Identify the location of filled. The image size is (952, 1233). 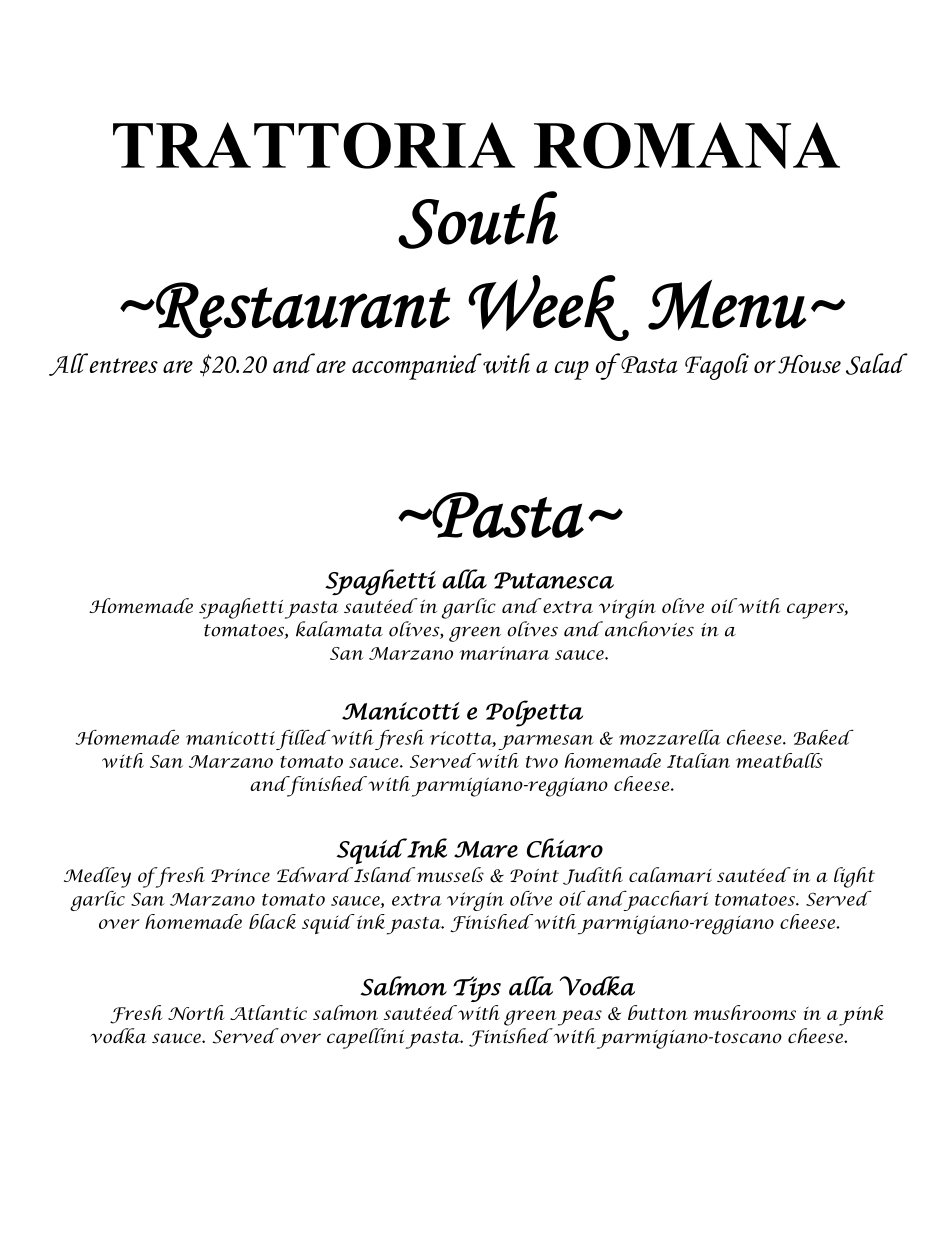
(304, 739).
